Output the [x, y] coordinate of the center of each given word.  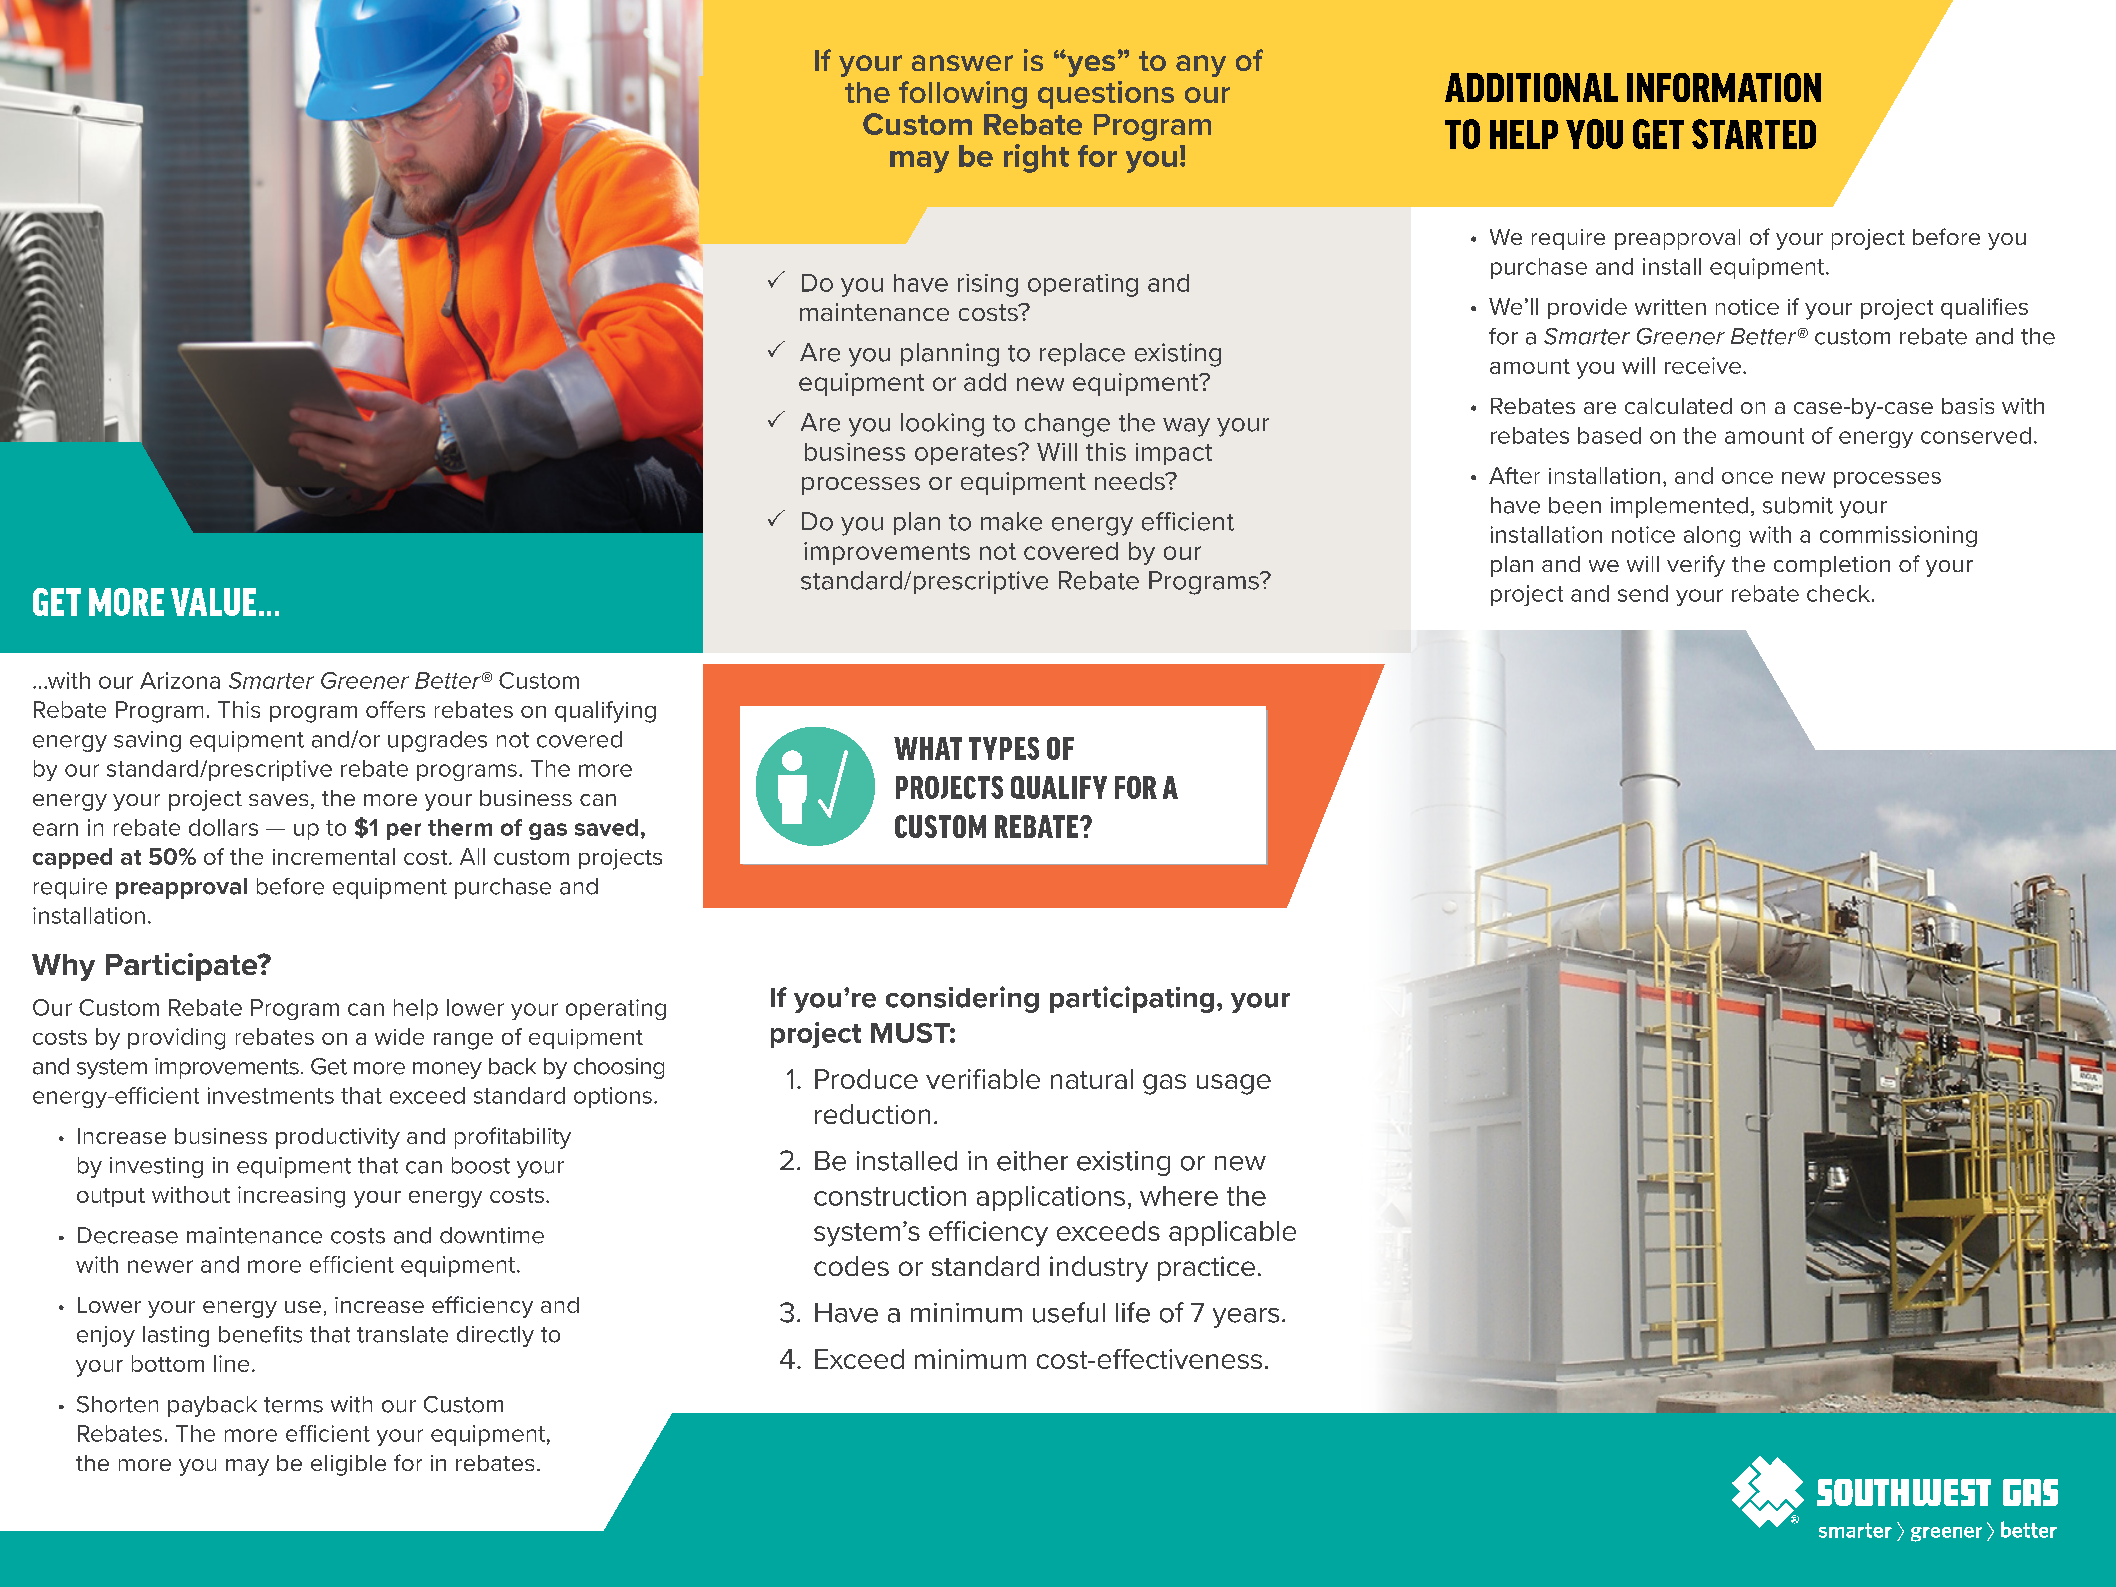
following [963, 95]
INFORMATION [1724, 87]
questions [1106, 95]
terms [293, 1405]
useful [1069, 1312]
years [1246, 1318]
